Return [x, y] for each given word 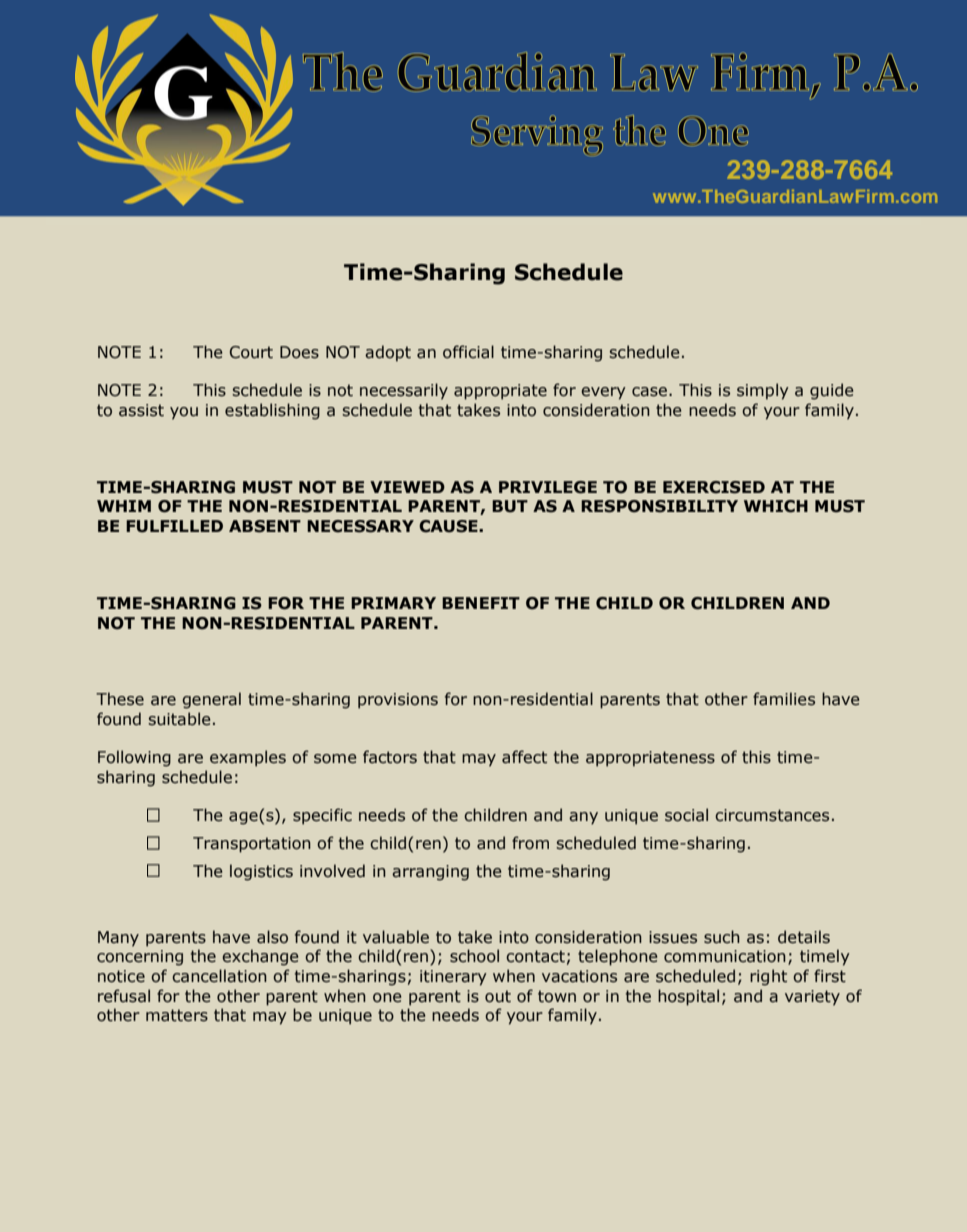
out [498, 996]
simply [763, 391]
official [468, 352]
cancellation [219, 976]
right [768, 977]
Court [251, 352]
